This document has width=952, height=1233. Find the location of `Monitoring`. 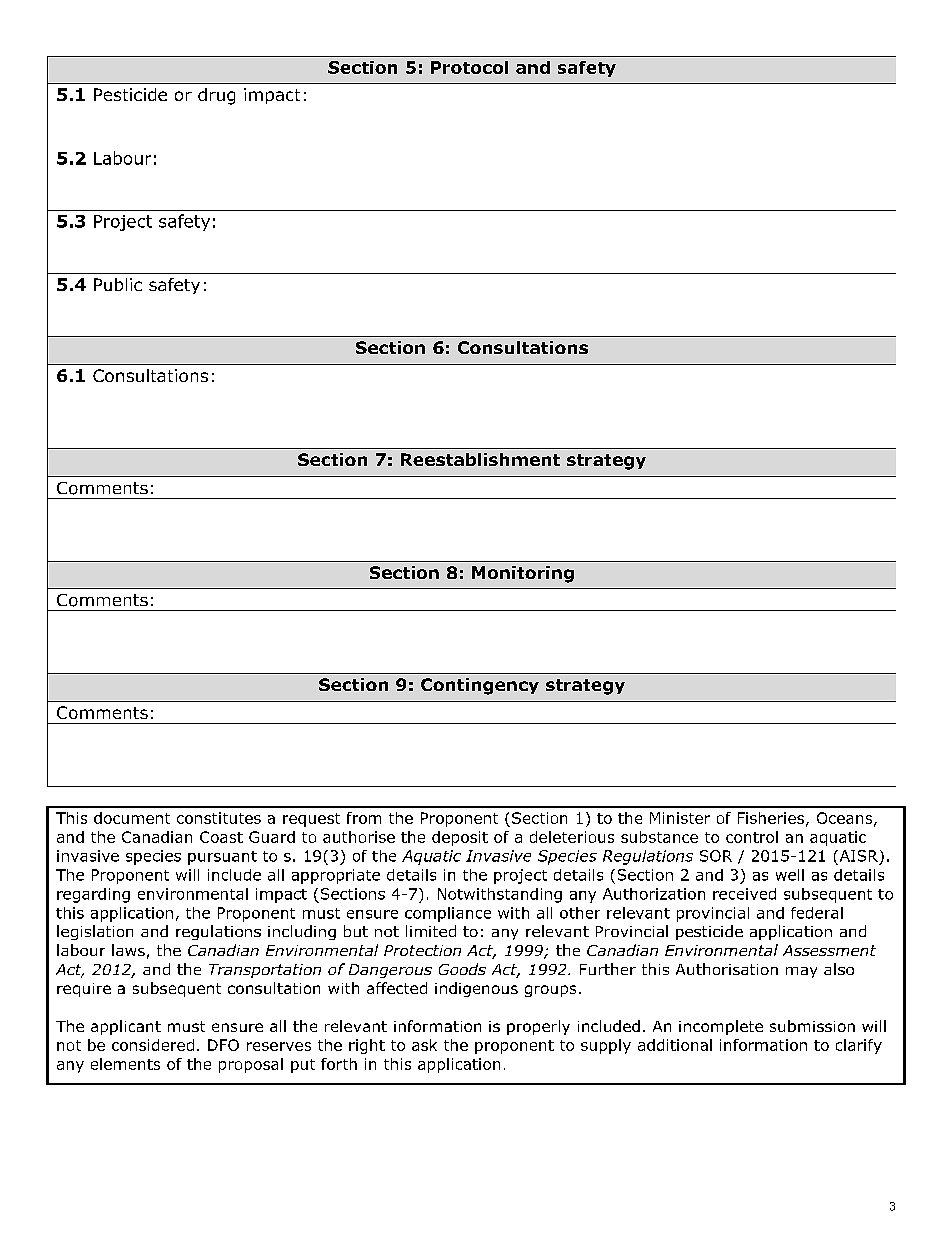

Monitoring is located at coordinates (523, 574).
